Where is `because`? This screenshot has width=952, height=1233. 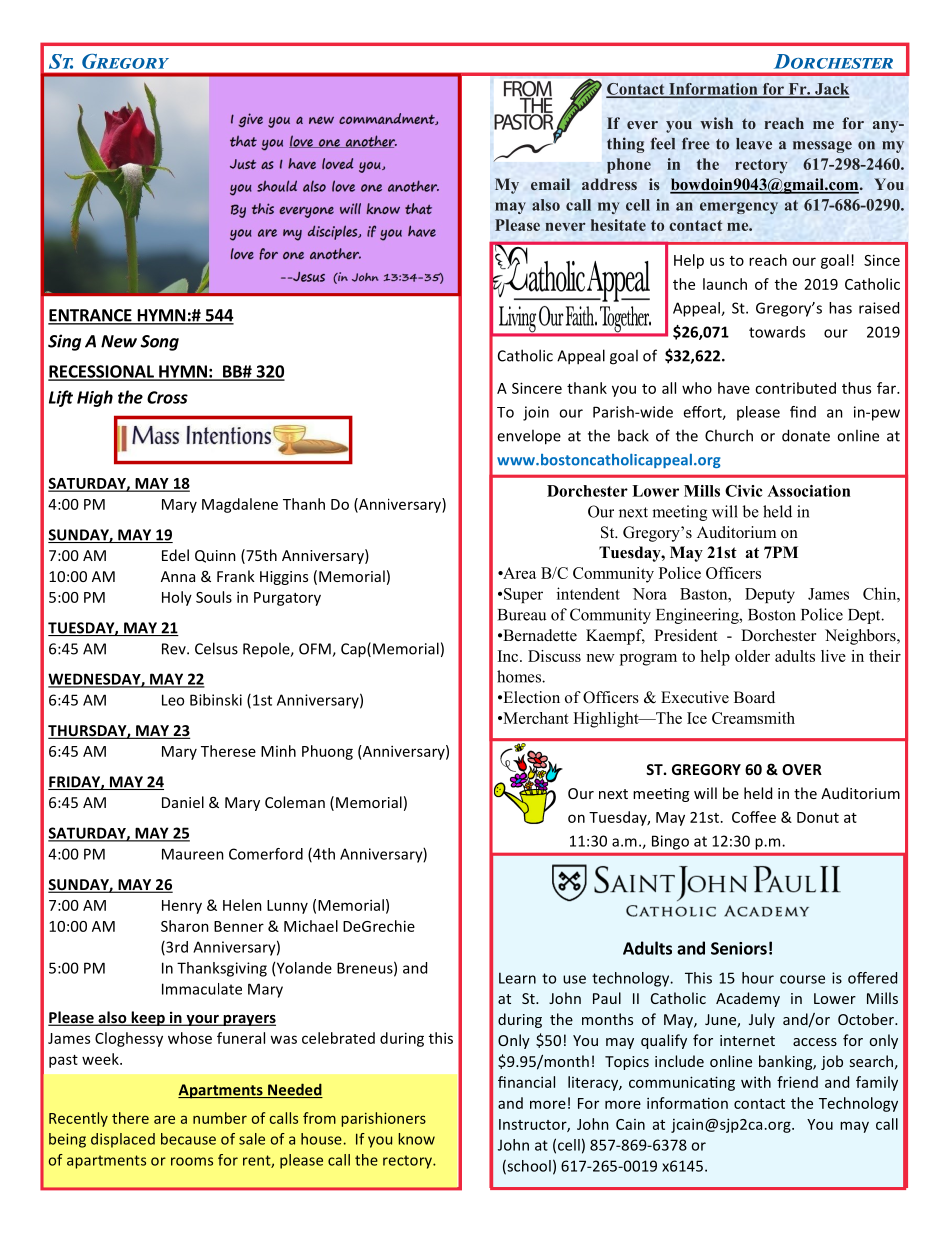
because is located at coordinates (188, 1139).
